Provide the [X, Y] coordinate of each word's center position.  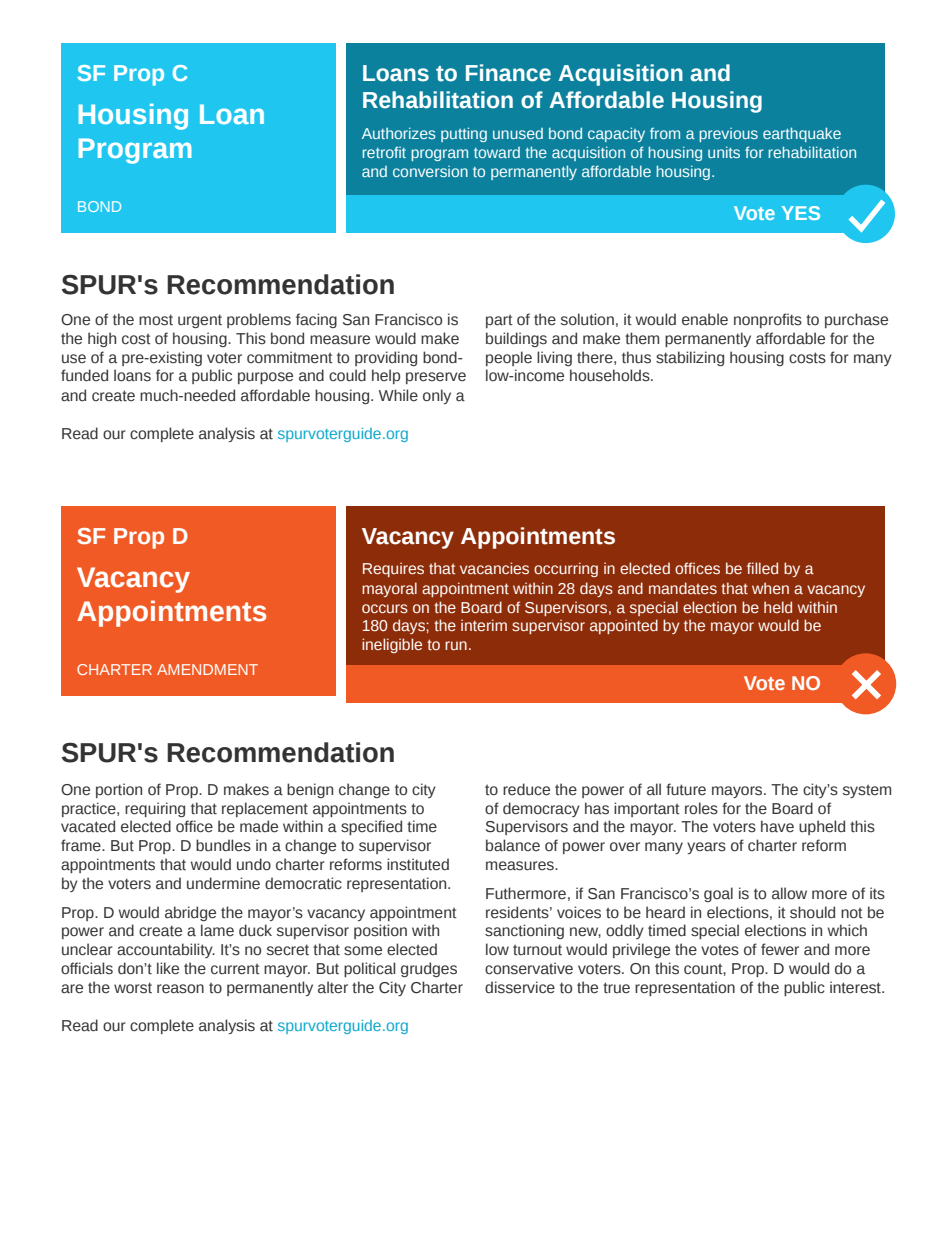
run [456, 645]
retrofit [384, 152]
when [770, 588]
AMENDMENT [207, 669]
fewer [780, 949]
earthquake [802, 134]
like [168, 968]
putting [464, 134]
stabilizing [690, 358]
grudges [429, 969]
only [437, 396]
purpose [265, 378]
